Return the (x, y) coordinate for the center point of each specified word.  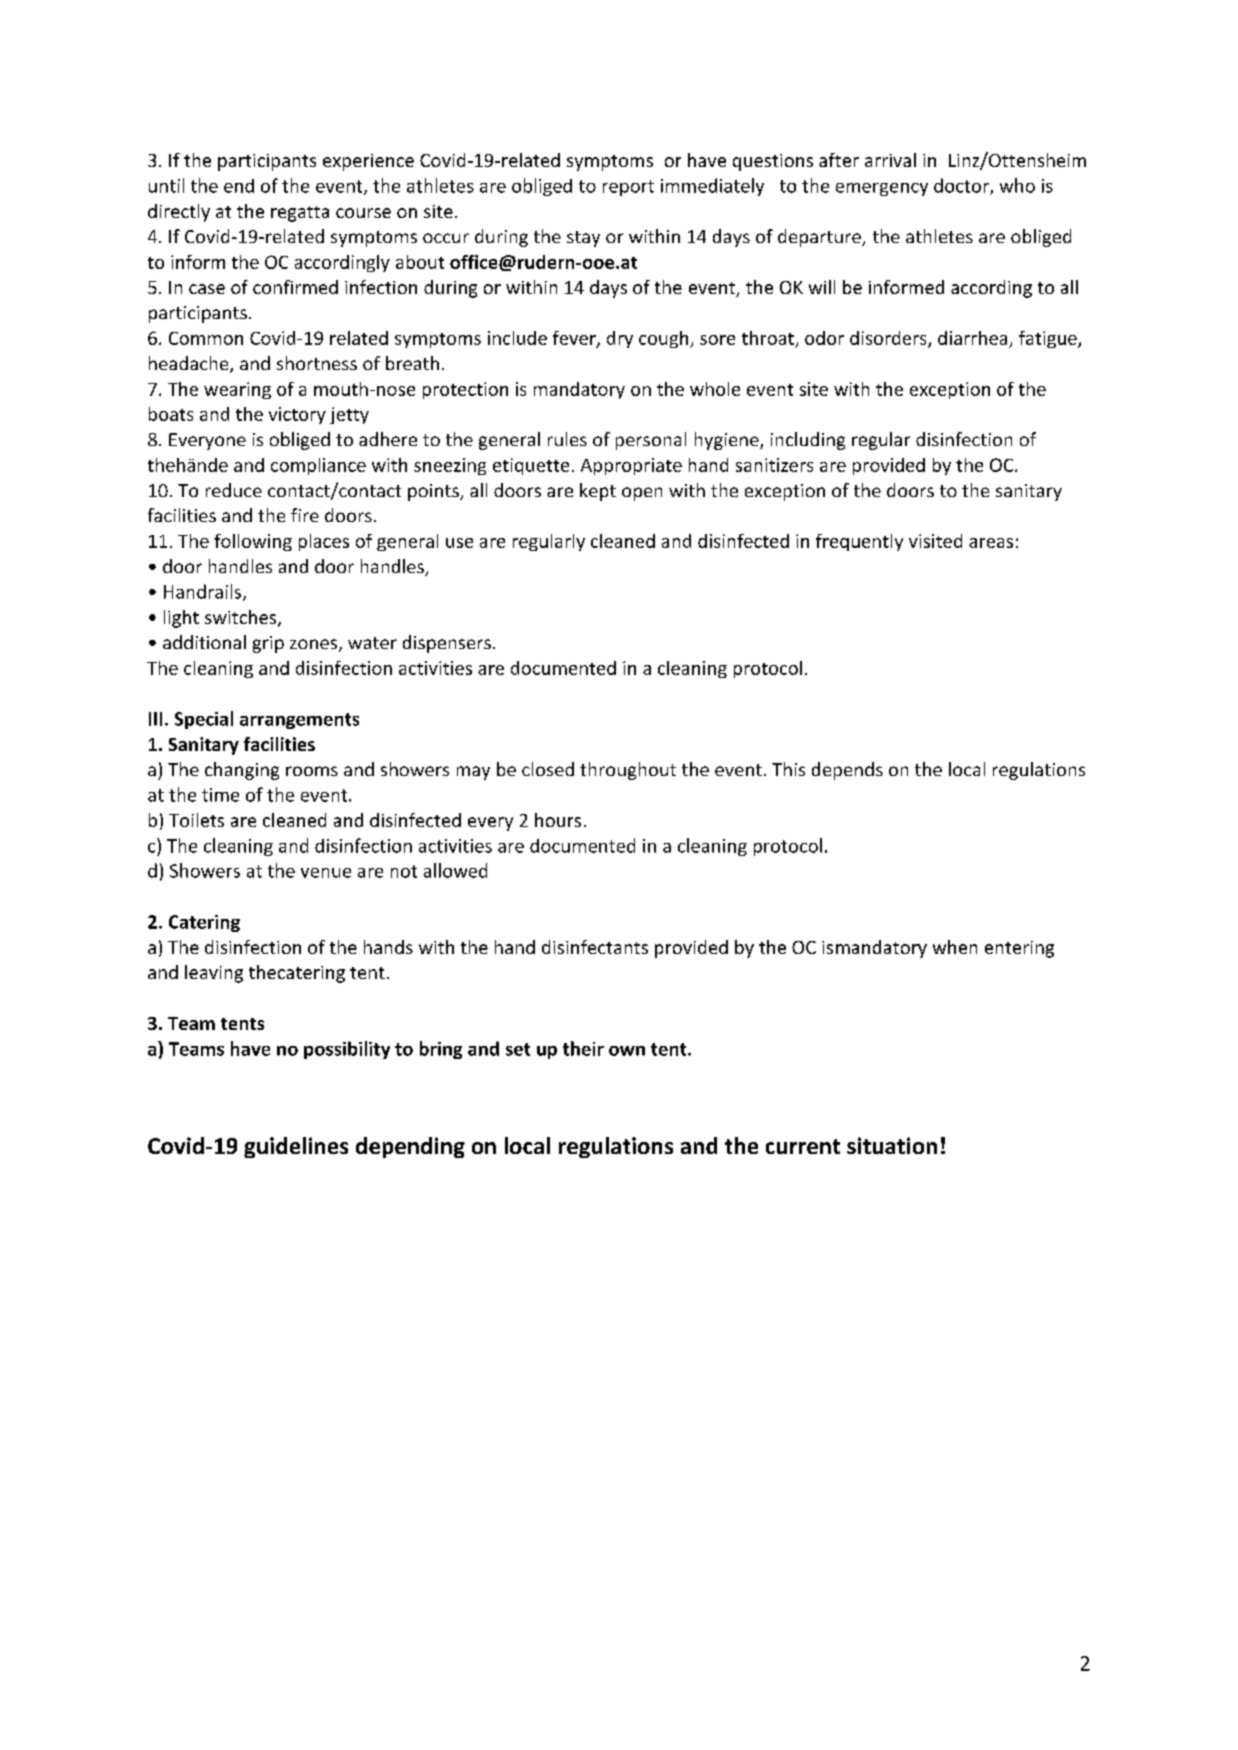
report (628, 188)
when (955, 947)
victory (297, 415)
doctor (962, 186)
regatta (300, 214)
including (808, 441)
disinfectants (595, 947)
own (627, 1051)
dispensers (447, 644)
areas (991, 543)
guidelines (296, 1147)
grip (268, 644)
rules (567, 439)
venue (326, 873)
